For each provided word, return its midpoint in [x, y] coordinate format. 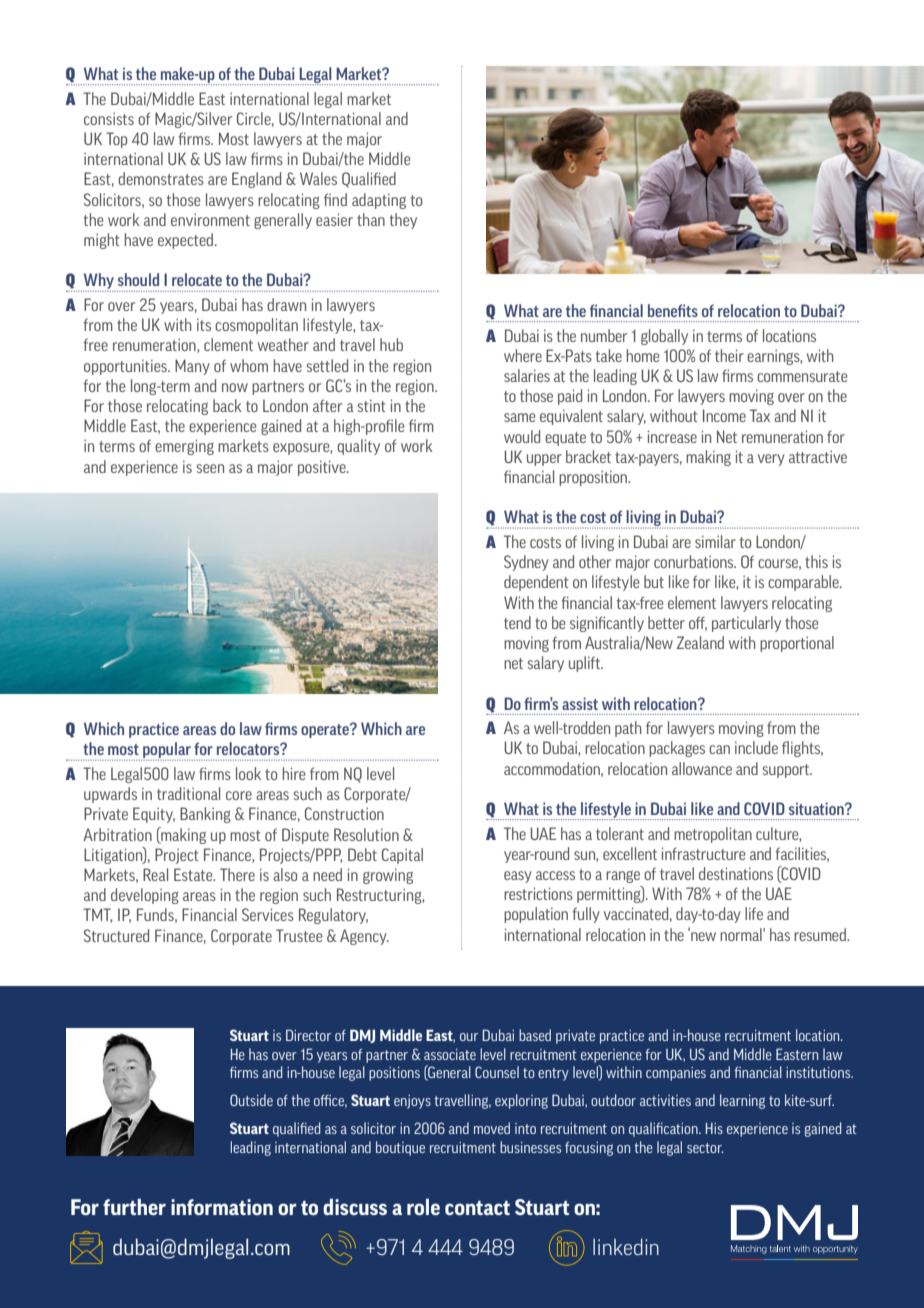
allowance [702, 768]
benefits [673, 310]
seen [210, 468]
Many [192, 367]
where [523, 355]
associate [450, 1054]
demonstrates [161, 178]
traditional [188, 793]
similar [715, 541]
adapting [379, 201]
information [222, 1207]
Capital [402, 856]
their [729, 355]
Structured [116, 935]
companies [676, 1074]
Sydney [526, 563]
